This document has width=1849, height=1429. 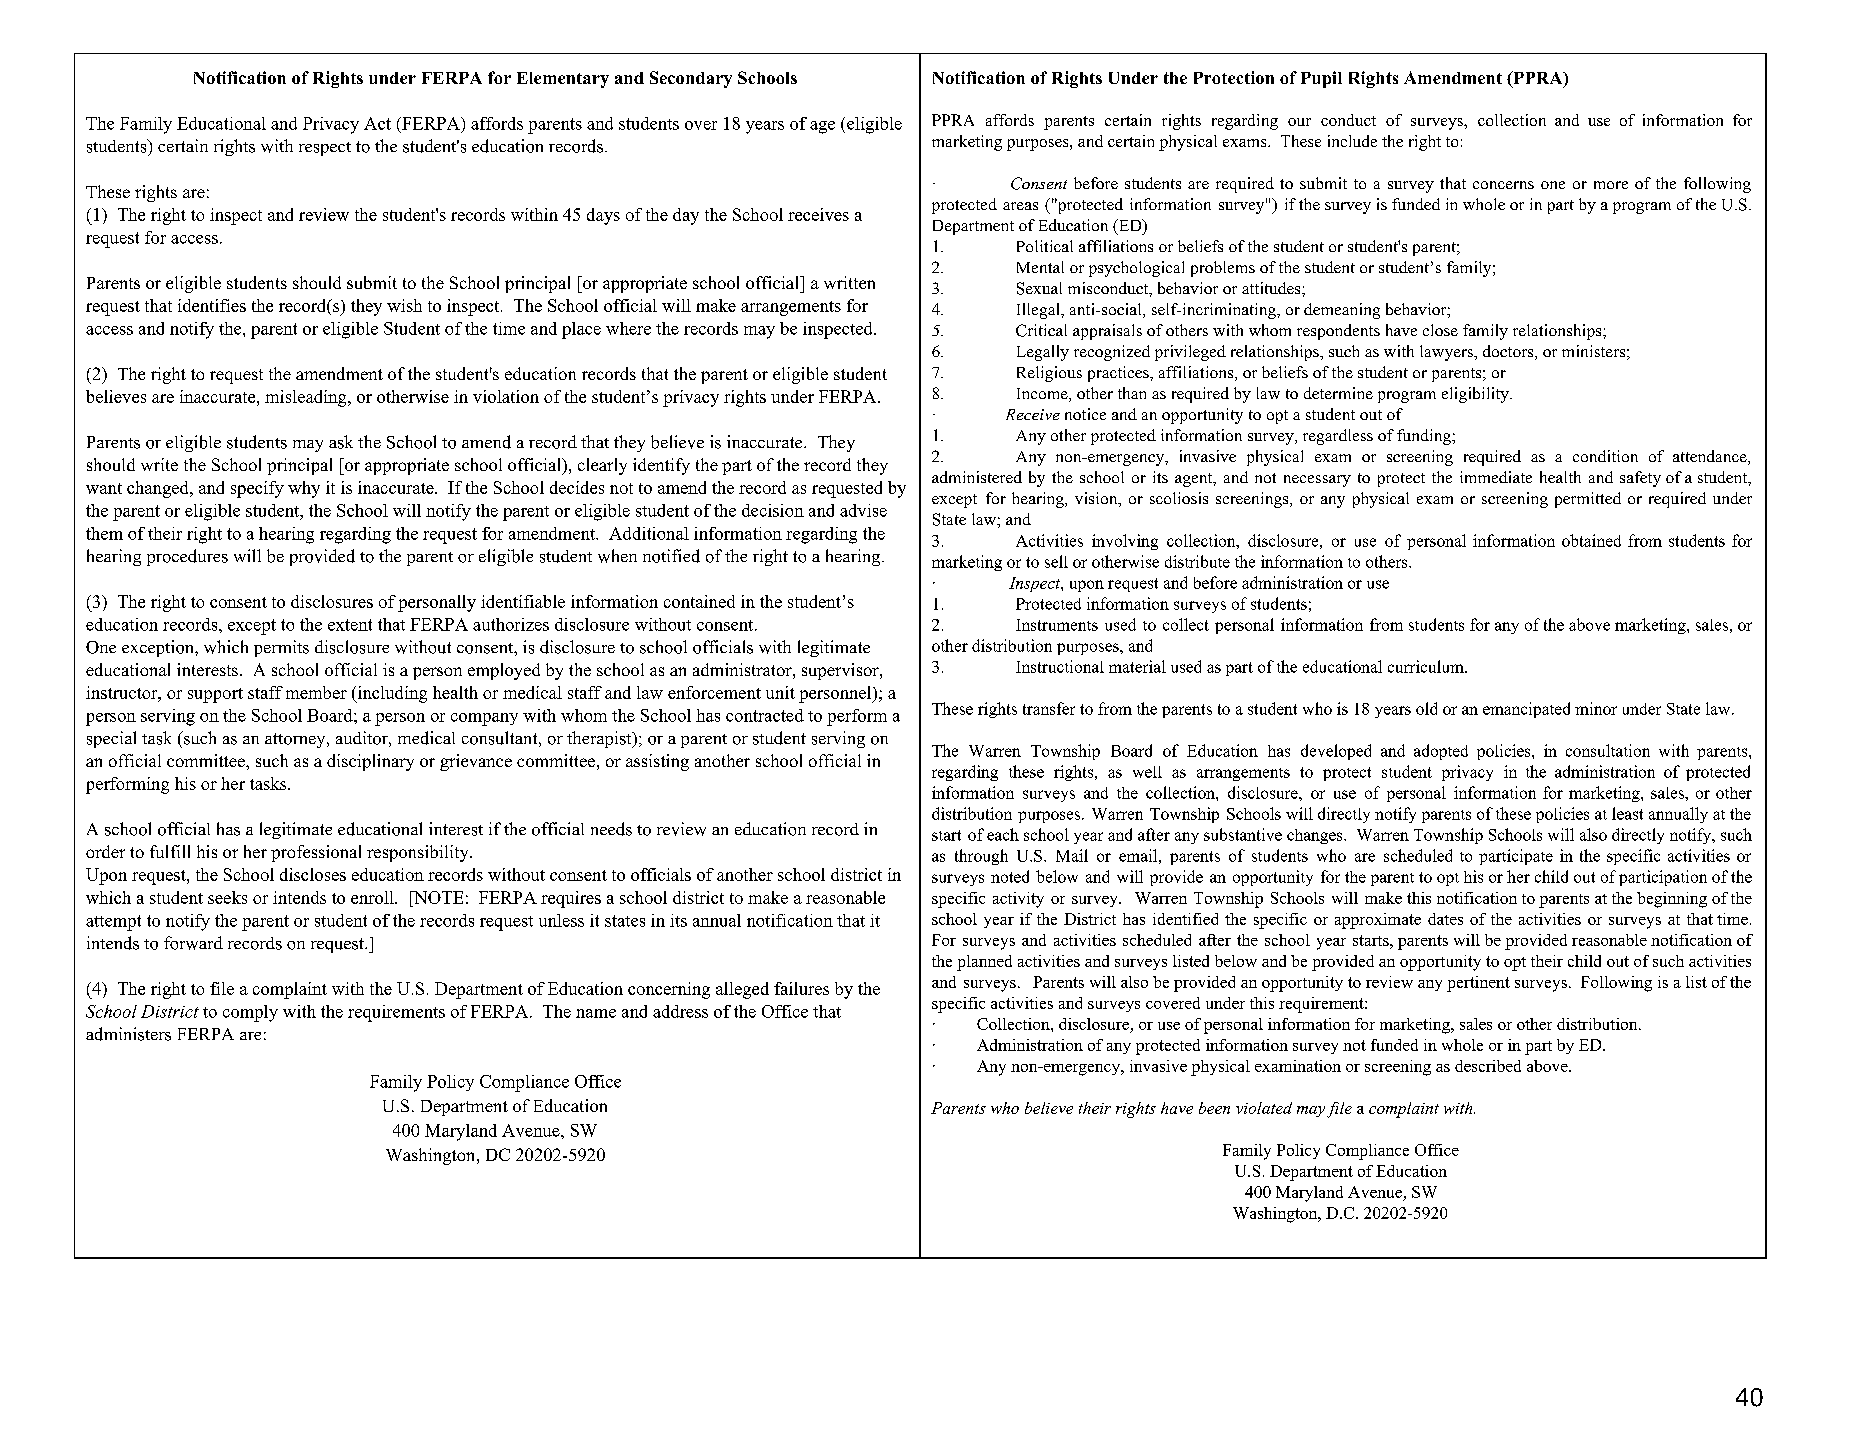 I want to click on least, so click(x=1627, y=813).
